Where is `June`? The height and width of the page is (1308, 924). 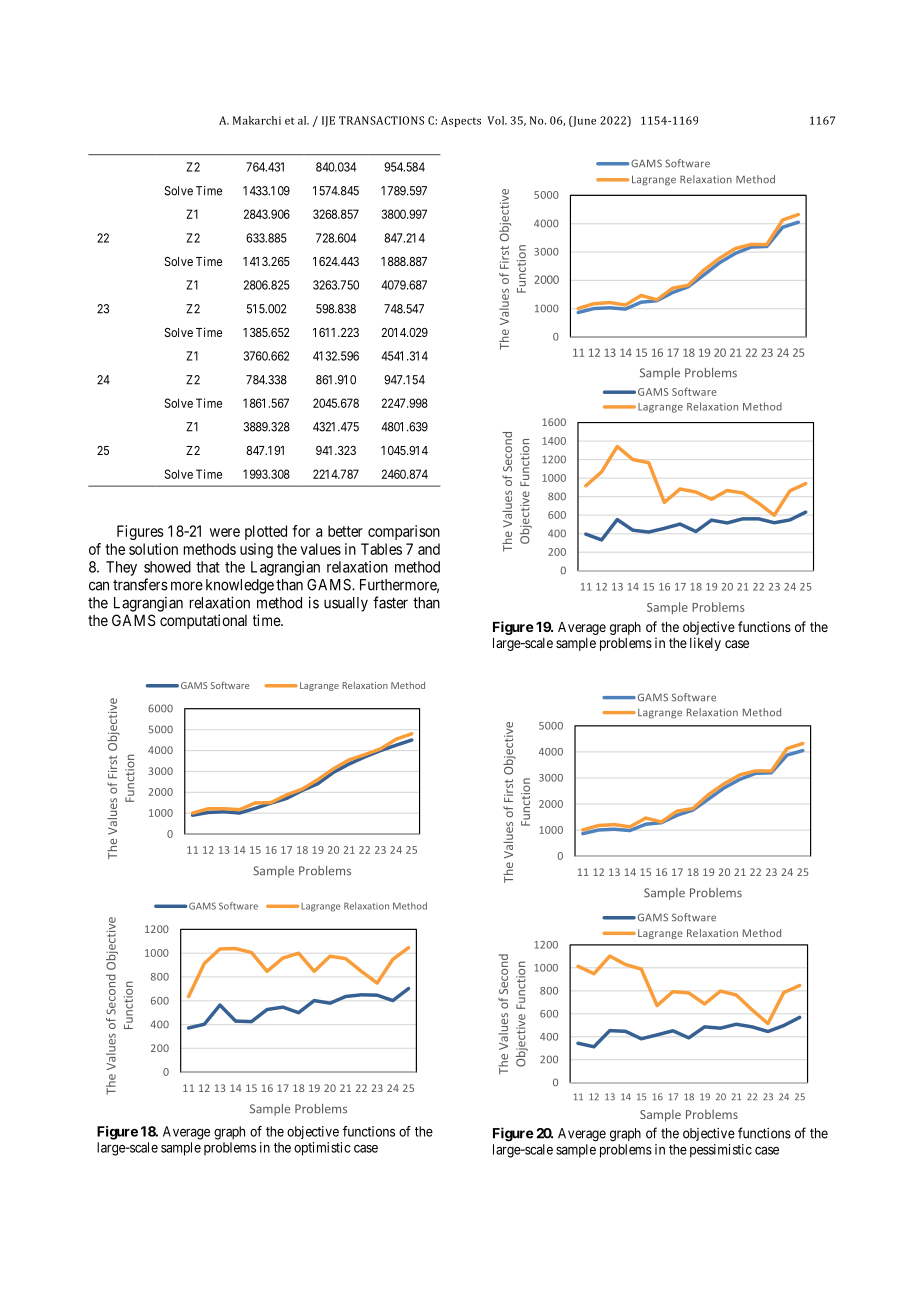 June is located at coordinates (583, 121).
